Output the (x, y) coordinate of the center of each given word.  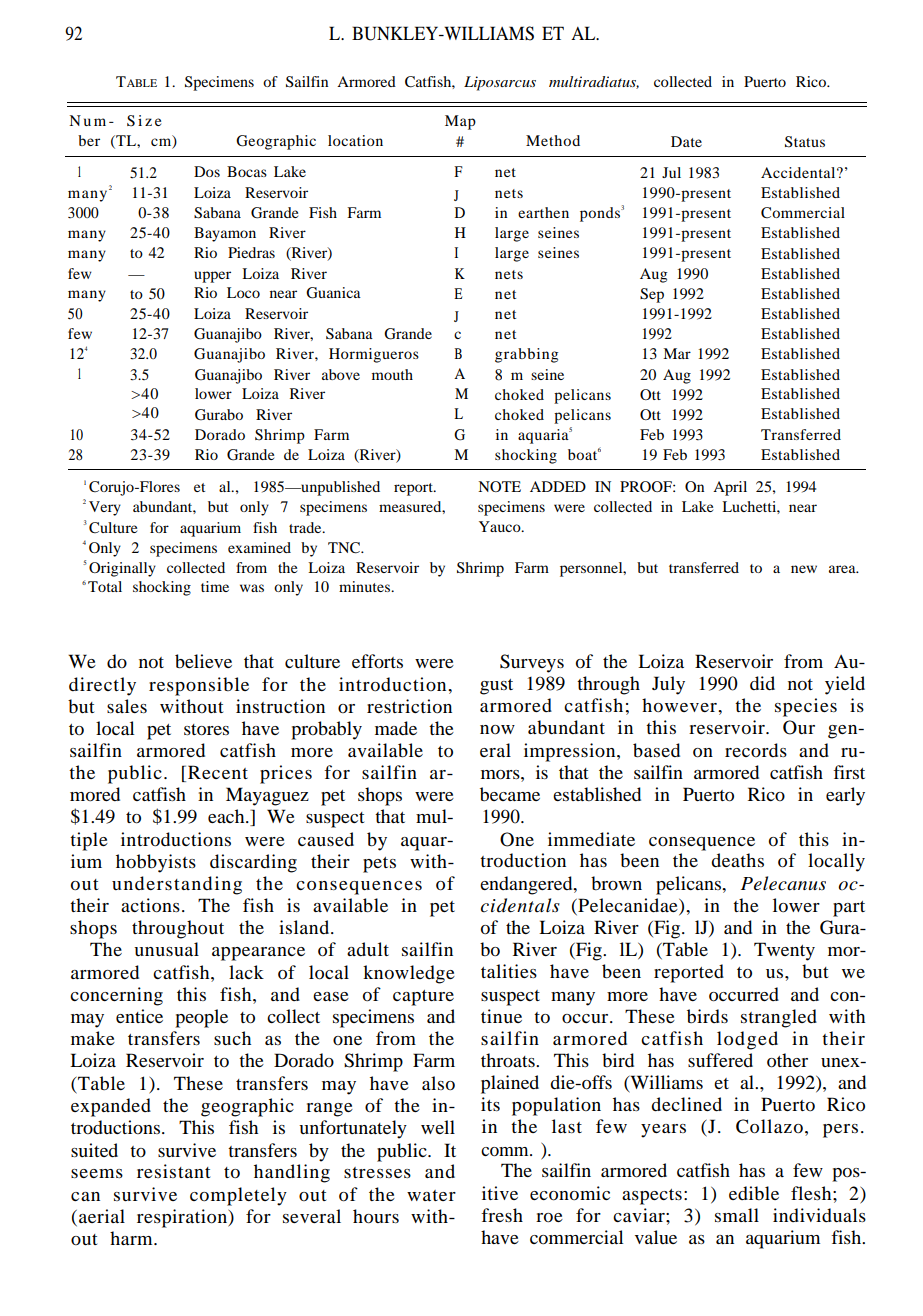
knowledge (409, 974)
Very (105, 508)
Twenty (784, 951)
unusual (166, 949)
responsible (199, 686)
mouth (392, 374)
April (730, 488)
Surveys (532, 663)
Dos (207, 171)
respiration (183, 1218)
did (762, 683)
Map (460, 122)
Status (805, 142)
